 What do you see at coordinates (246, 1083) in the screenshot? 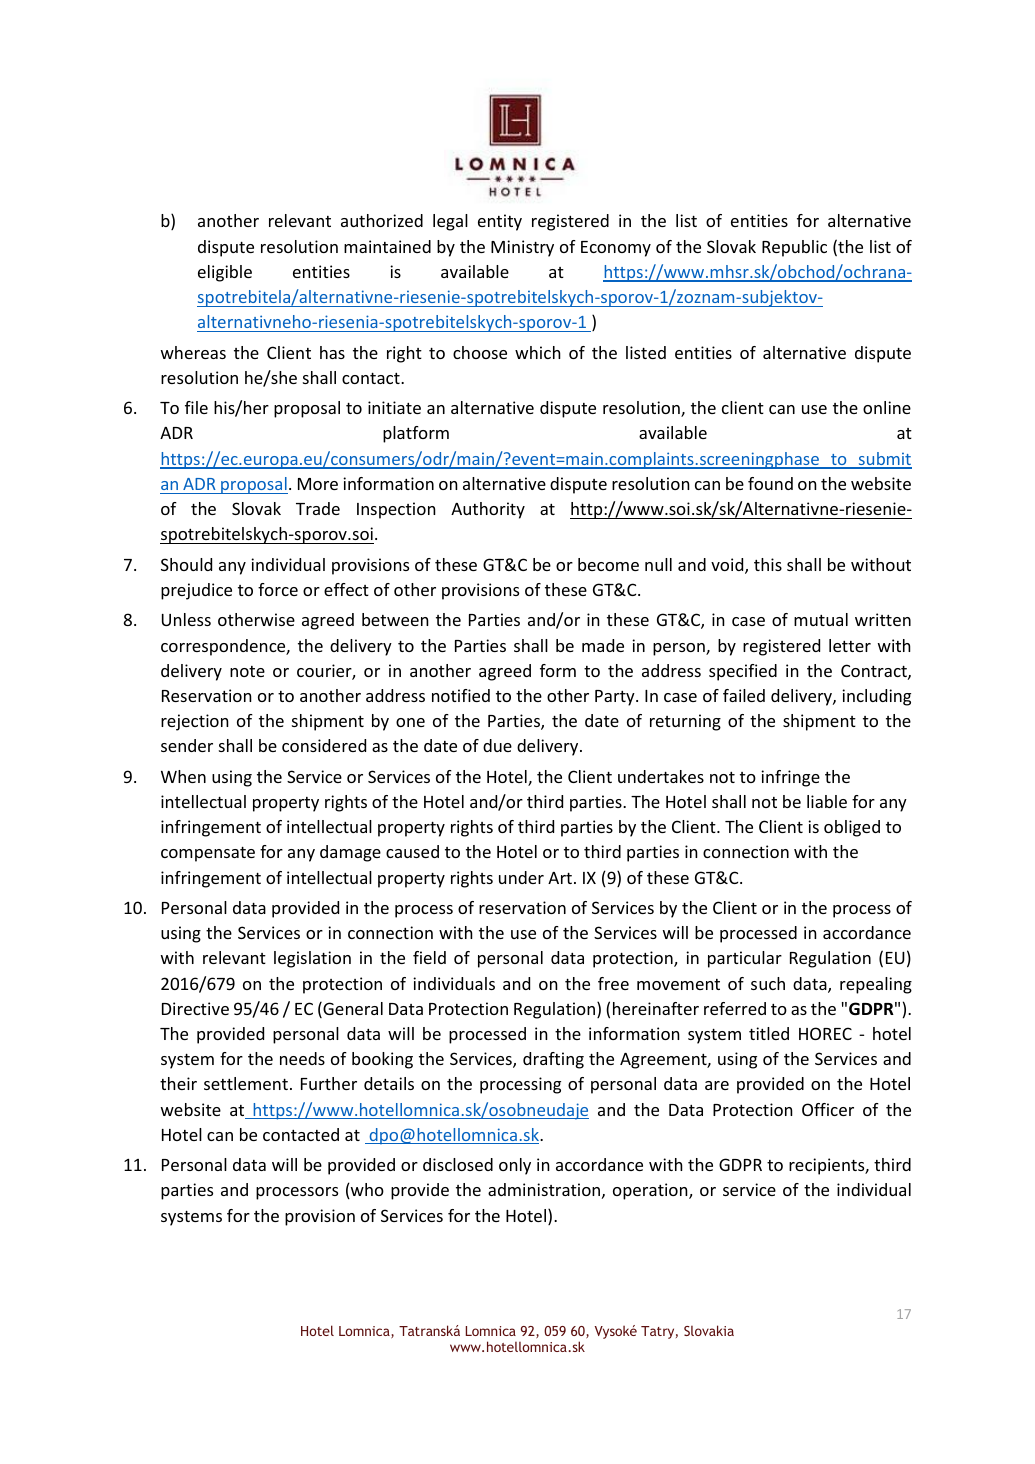
I see `settlement` at bounding box center [246, 1083].
